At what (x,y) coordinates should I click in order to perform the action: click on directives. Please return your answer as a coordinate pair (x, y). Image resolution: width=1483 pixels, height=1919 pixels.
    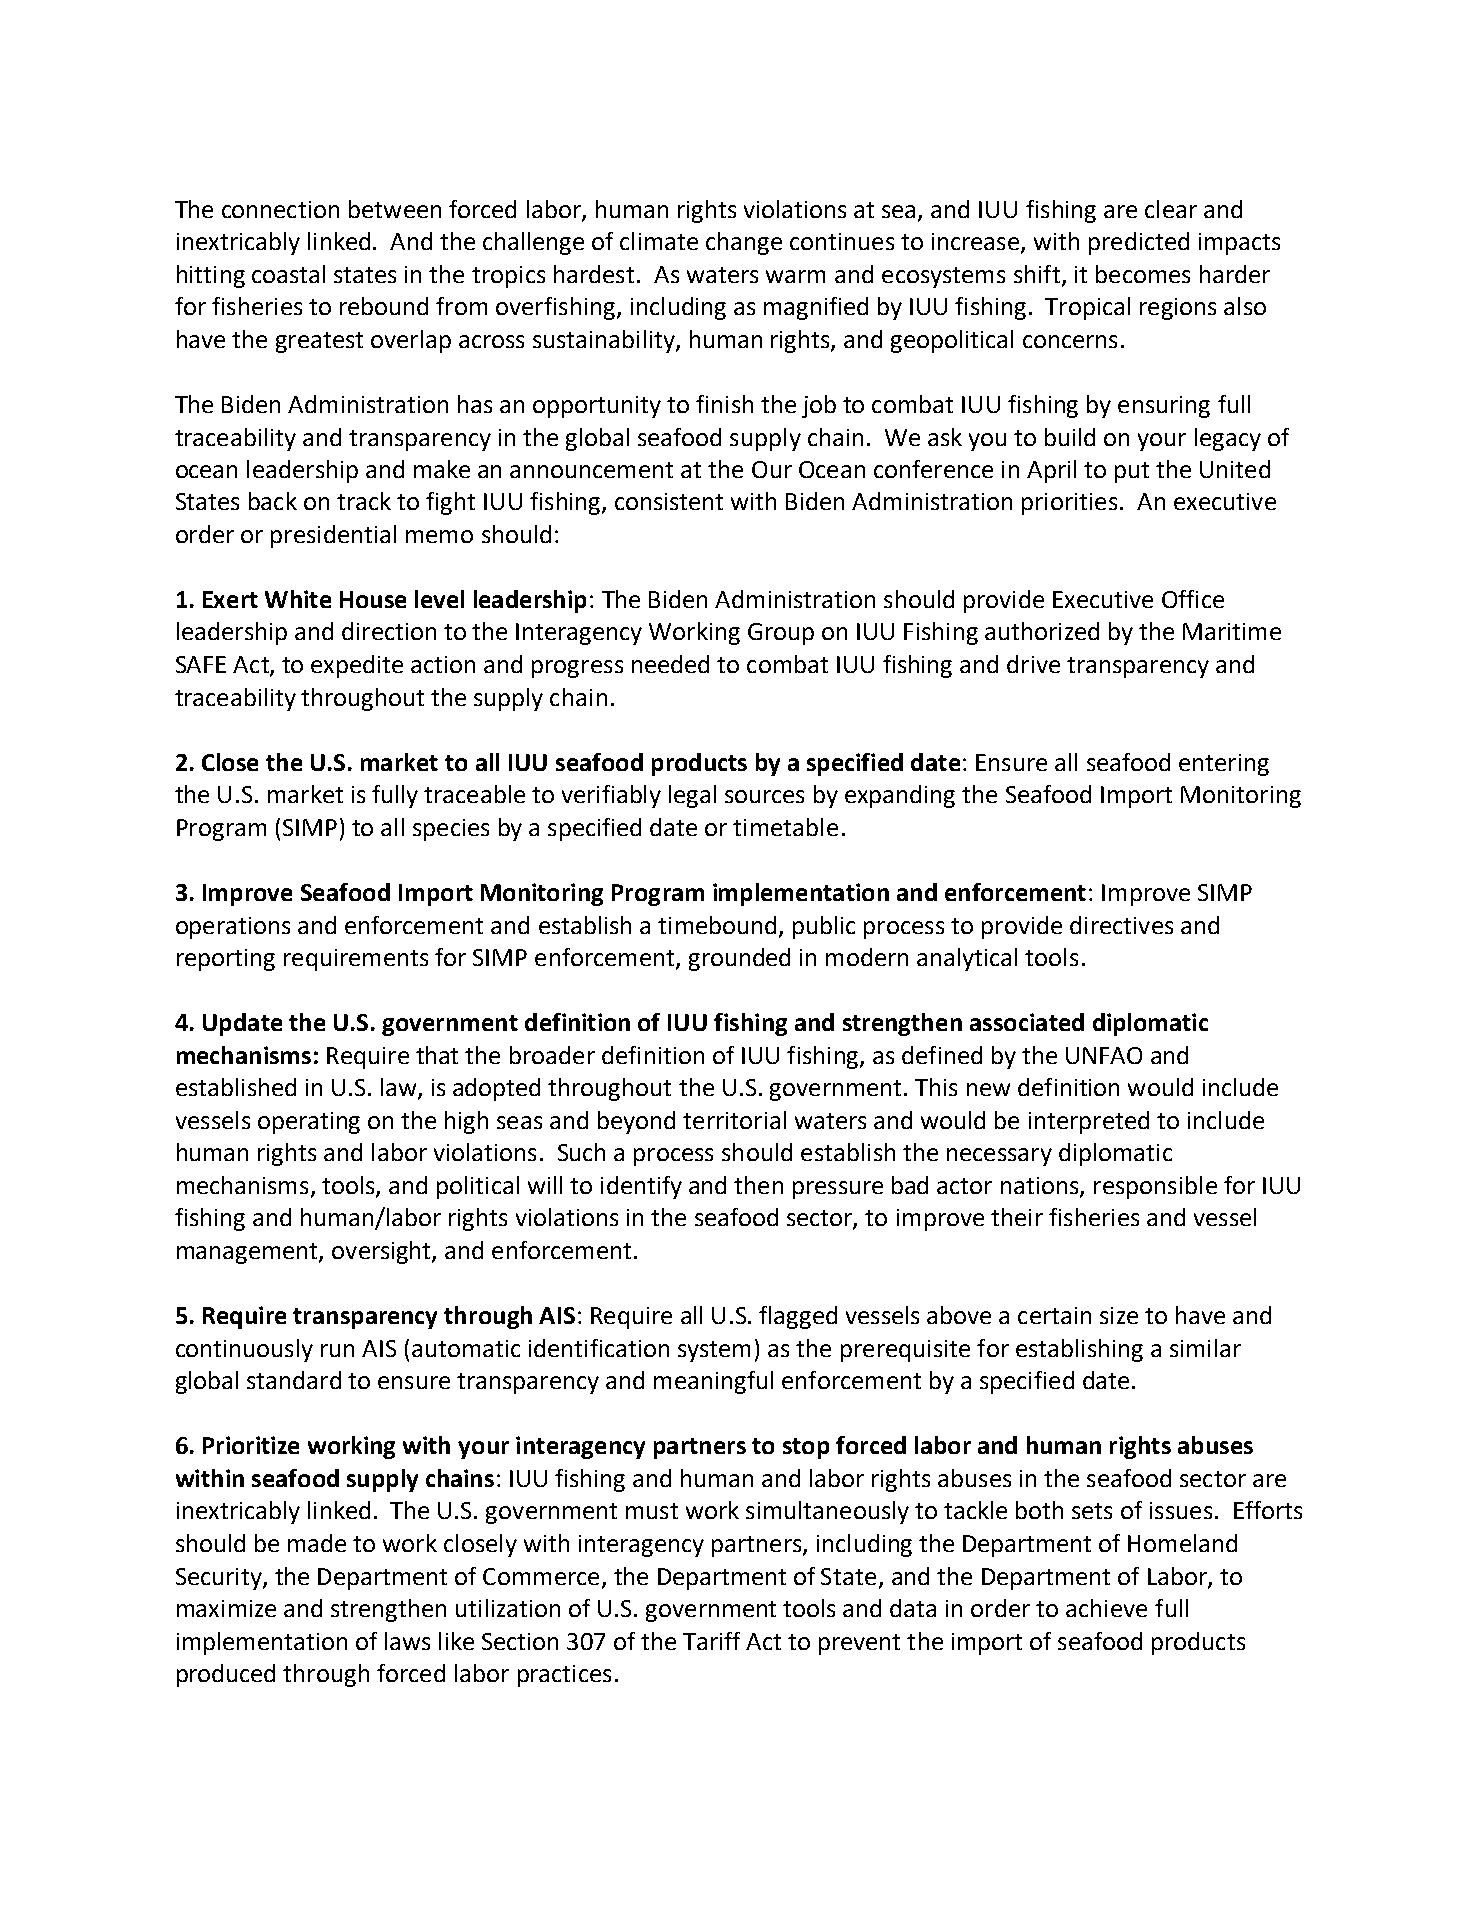
    Looking at the image, I should click on (1121, 925).
